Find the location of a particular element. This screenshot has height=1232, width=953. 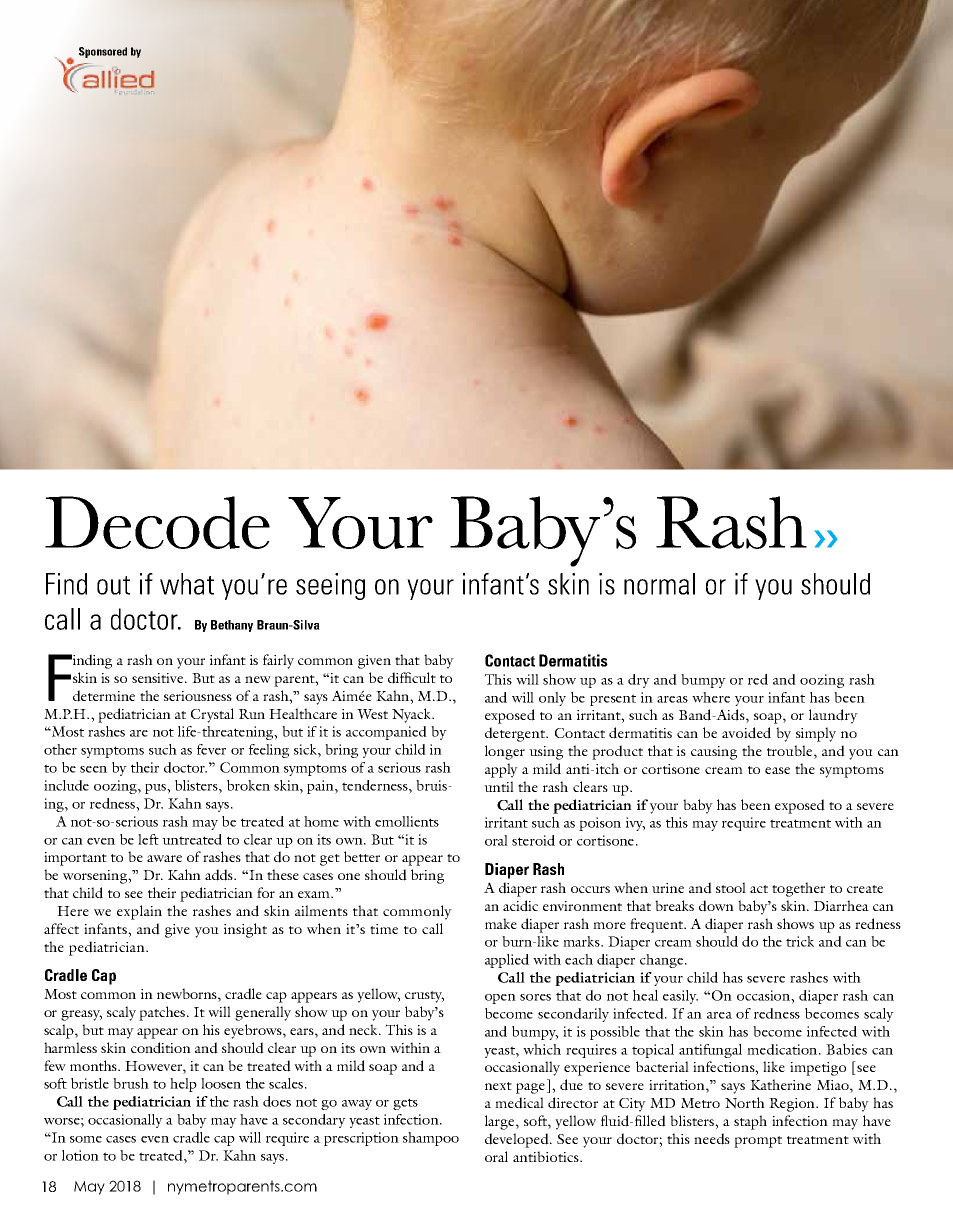

normal is located at coordinates (659, 584).
